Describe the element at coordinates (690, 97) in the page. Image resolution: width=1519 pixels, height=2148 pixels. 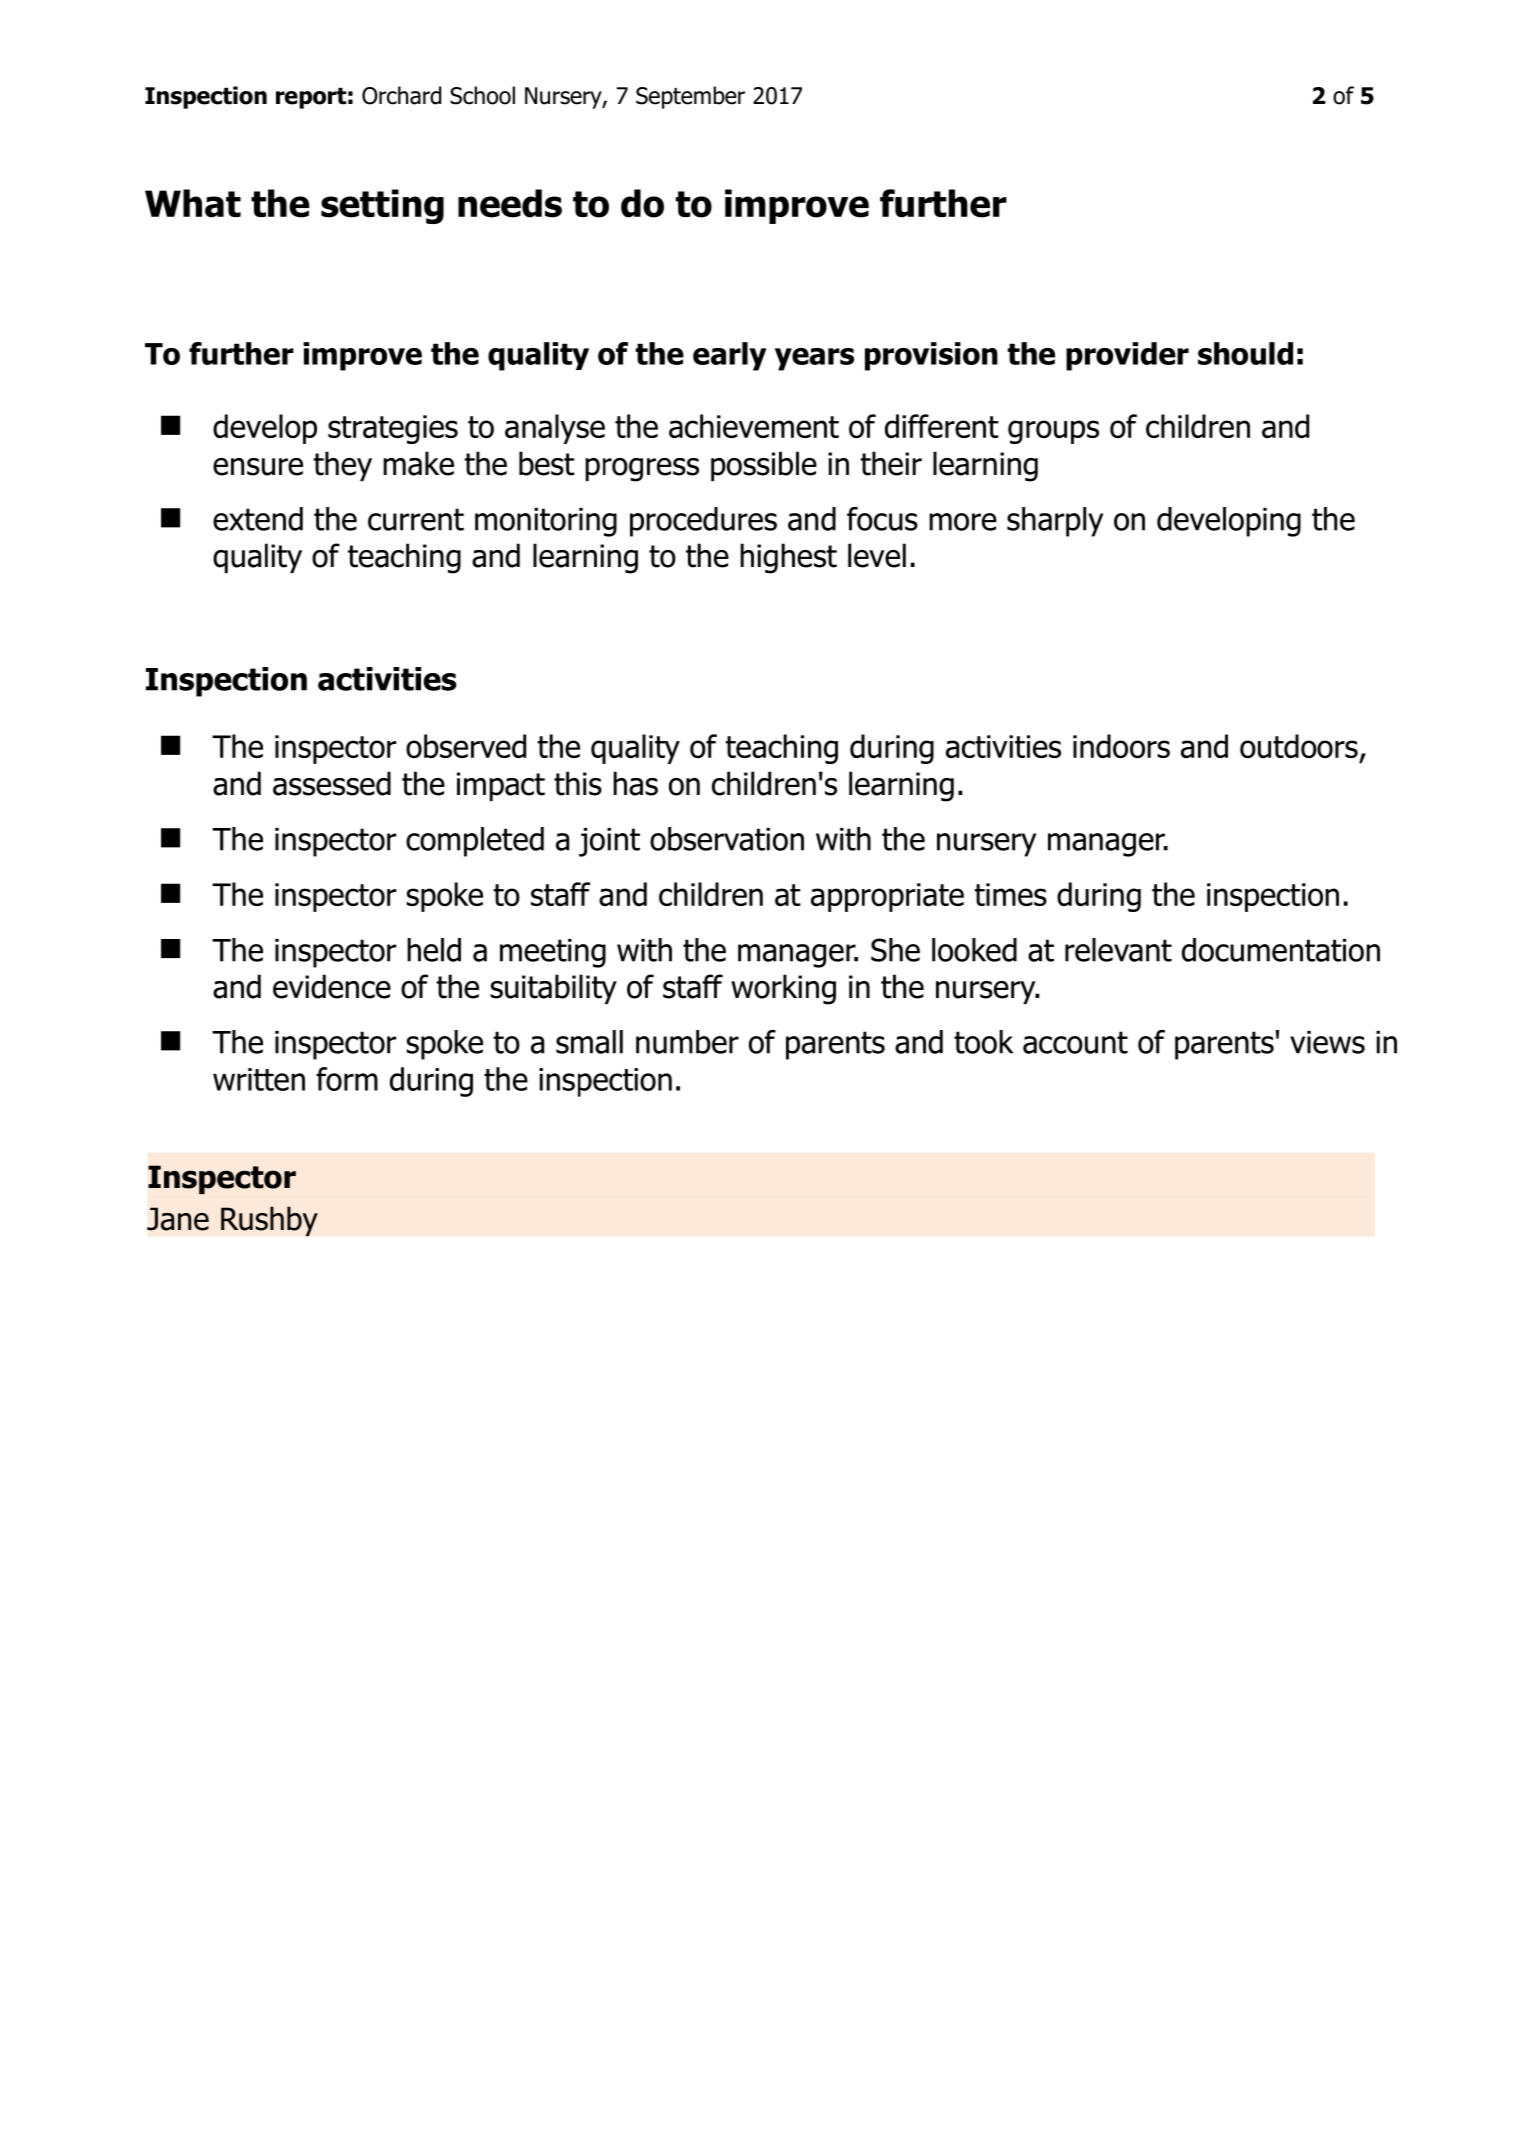
I see `September` at that location.
